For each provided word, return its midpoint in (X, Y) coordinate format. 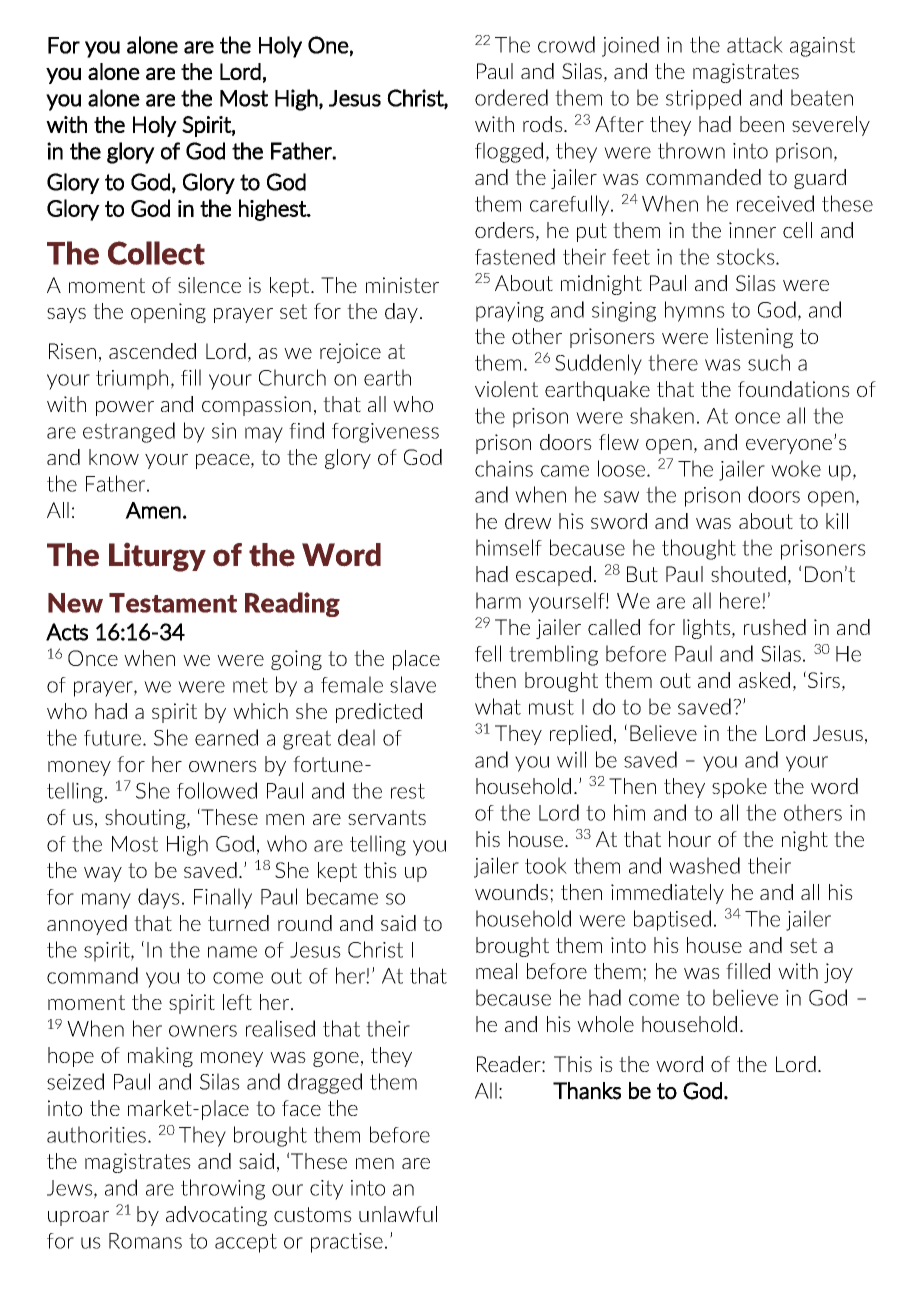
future (114, 738)
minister (402, 285)
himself (509, 547)
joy (838, 973)
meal (496, 971)
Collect (156, 253)
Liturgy (157, 557)
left (237, 1002)
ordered (511, 97)
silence (209, 285)
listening (755, 338)
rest (408, 791)
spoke (739, 788)
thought (699, 549)
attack (755, 44)
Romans (145, 1241)
